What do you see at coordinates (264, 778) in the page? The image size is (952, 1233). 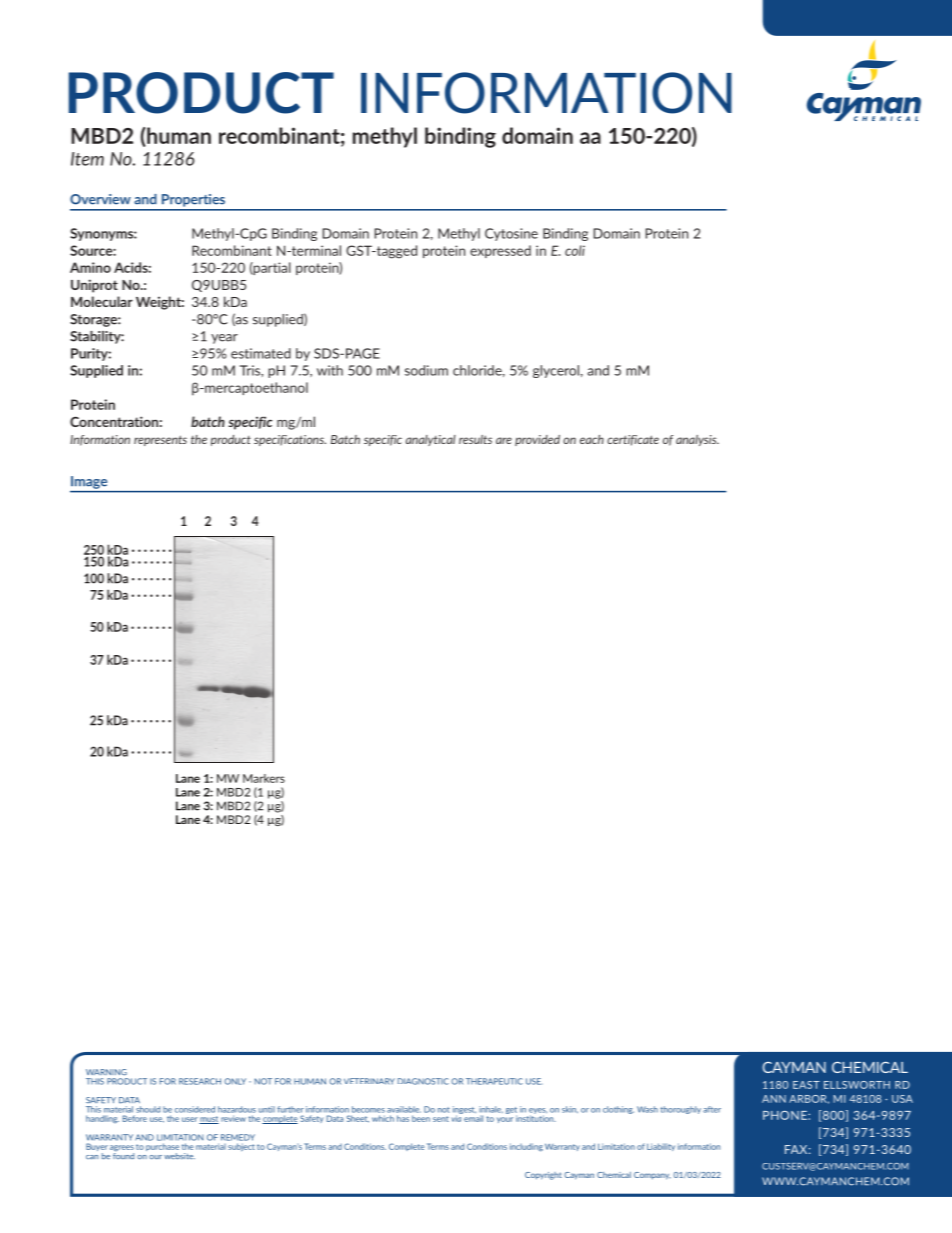 I see `Markers` at bounding box center [264, 778].
